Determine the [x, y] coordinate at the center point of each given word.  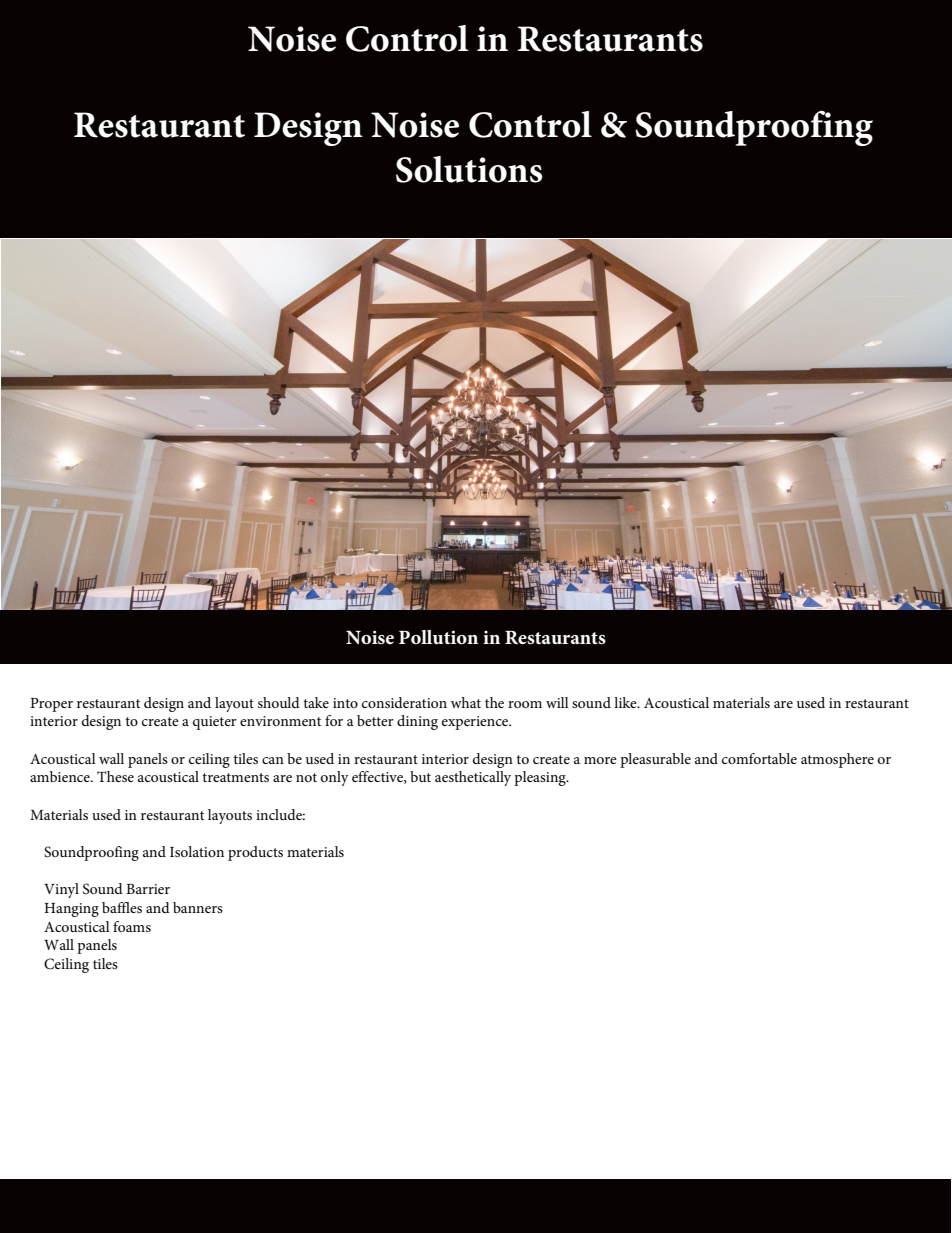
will [557, 702]
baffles [122, 907]
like [626, 702]
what [466, 702]
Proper [51, 705]
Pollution [438, 637]
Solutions [469, 169]
